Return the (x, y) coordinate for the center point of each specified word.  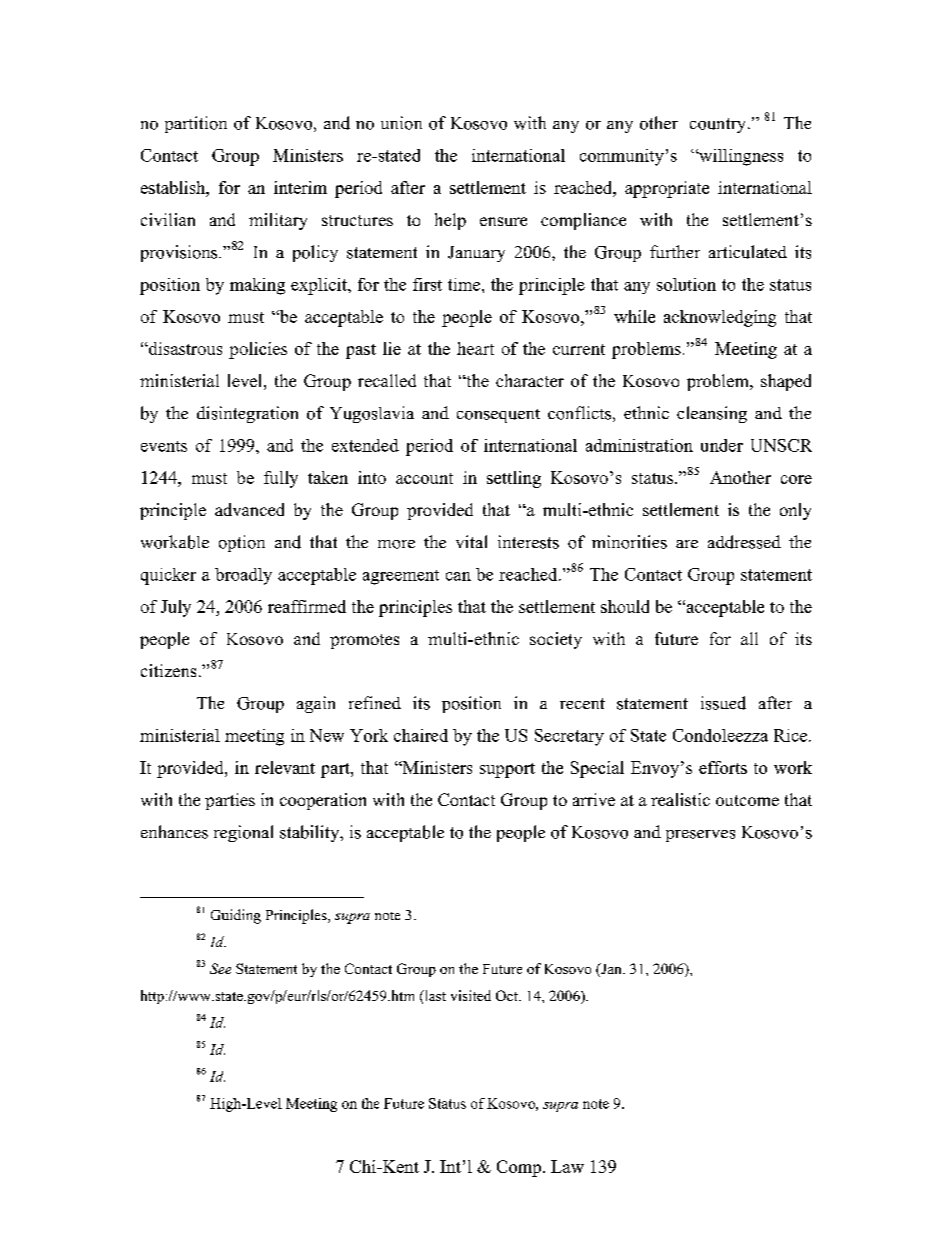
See (220, 968)
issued (723, 703)
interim (300, 187)
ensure (503, 221)
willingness (740, 157)
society (556, 640)
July (176, 608)
